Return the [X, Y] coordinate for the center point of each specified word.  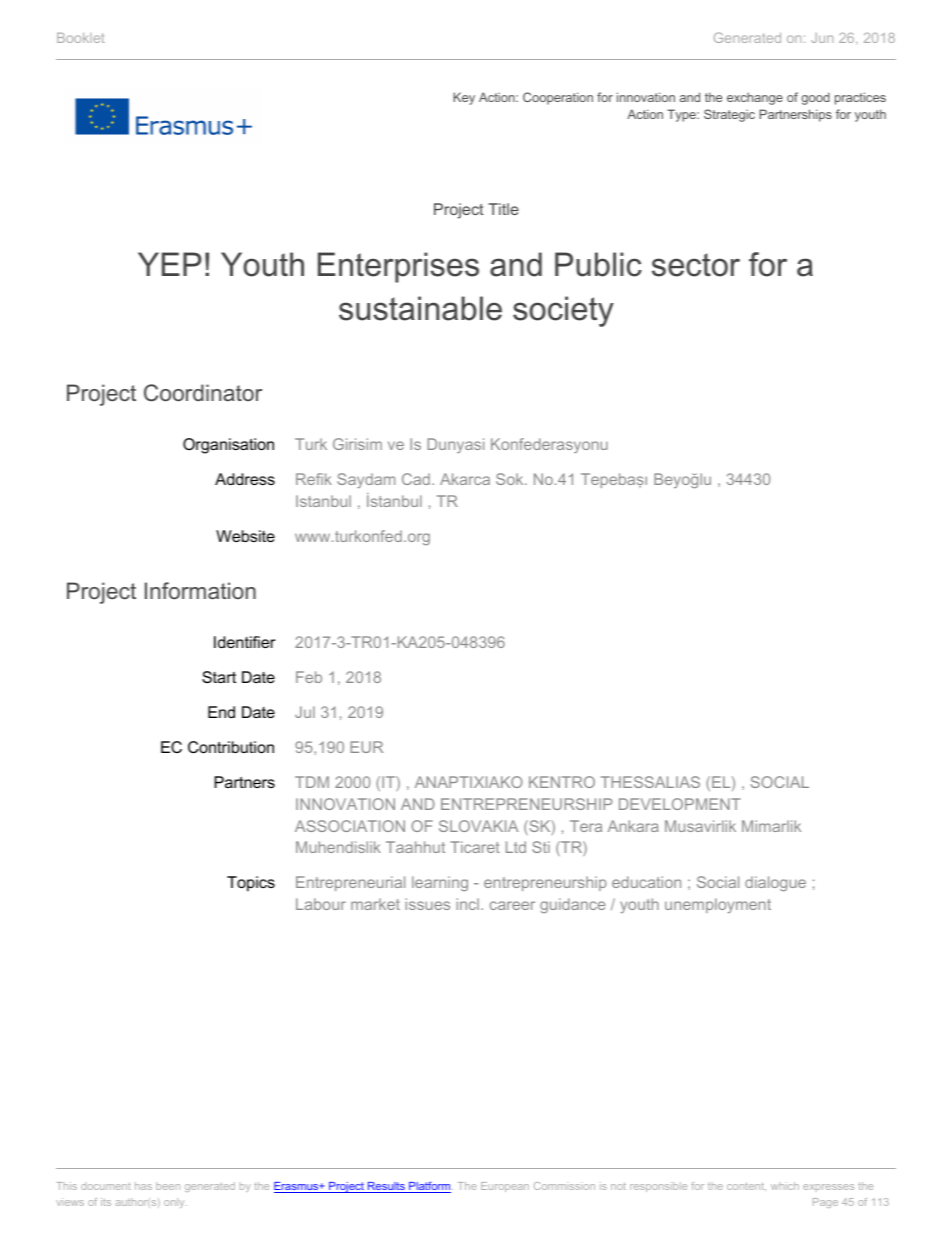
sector [696, 265]
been [168, 1186]
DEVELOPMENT [680, 804]
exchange [755, 98]
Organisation [228, 446]
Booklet [81, 38]
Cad [416, 479]
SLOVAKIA [479, 826]
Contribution [231, 747]
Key [464, 98]
